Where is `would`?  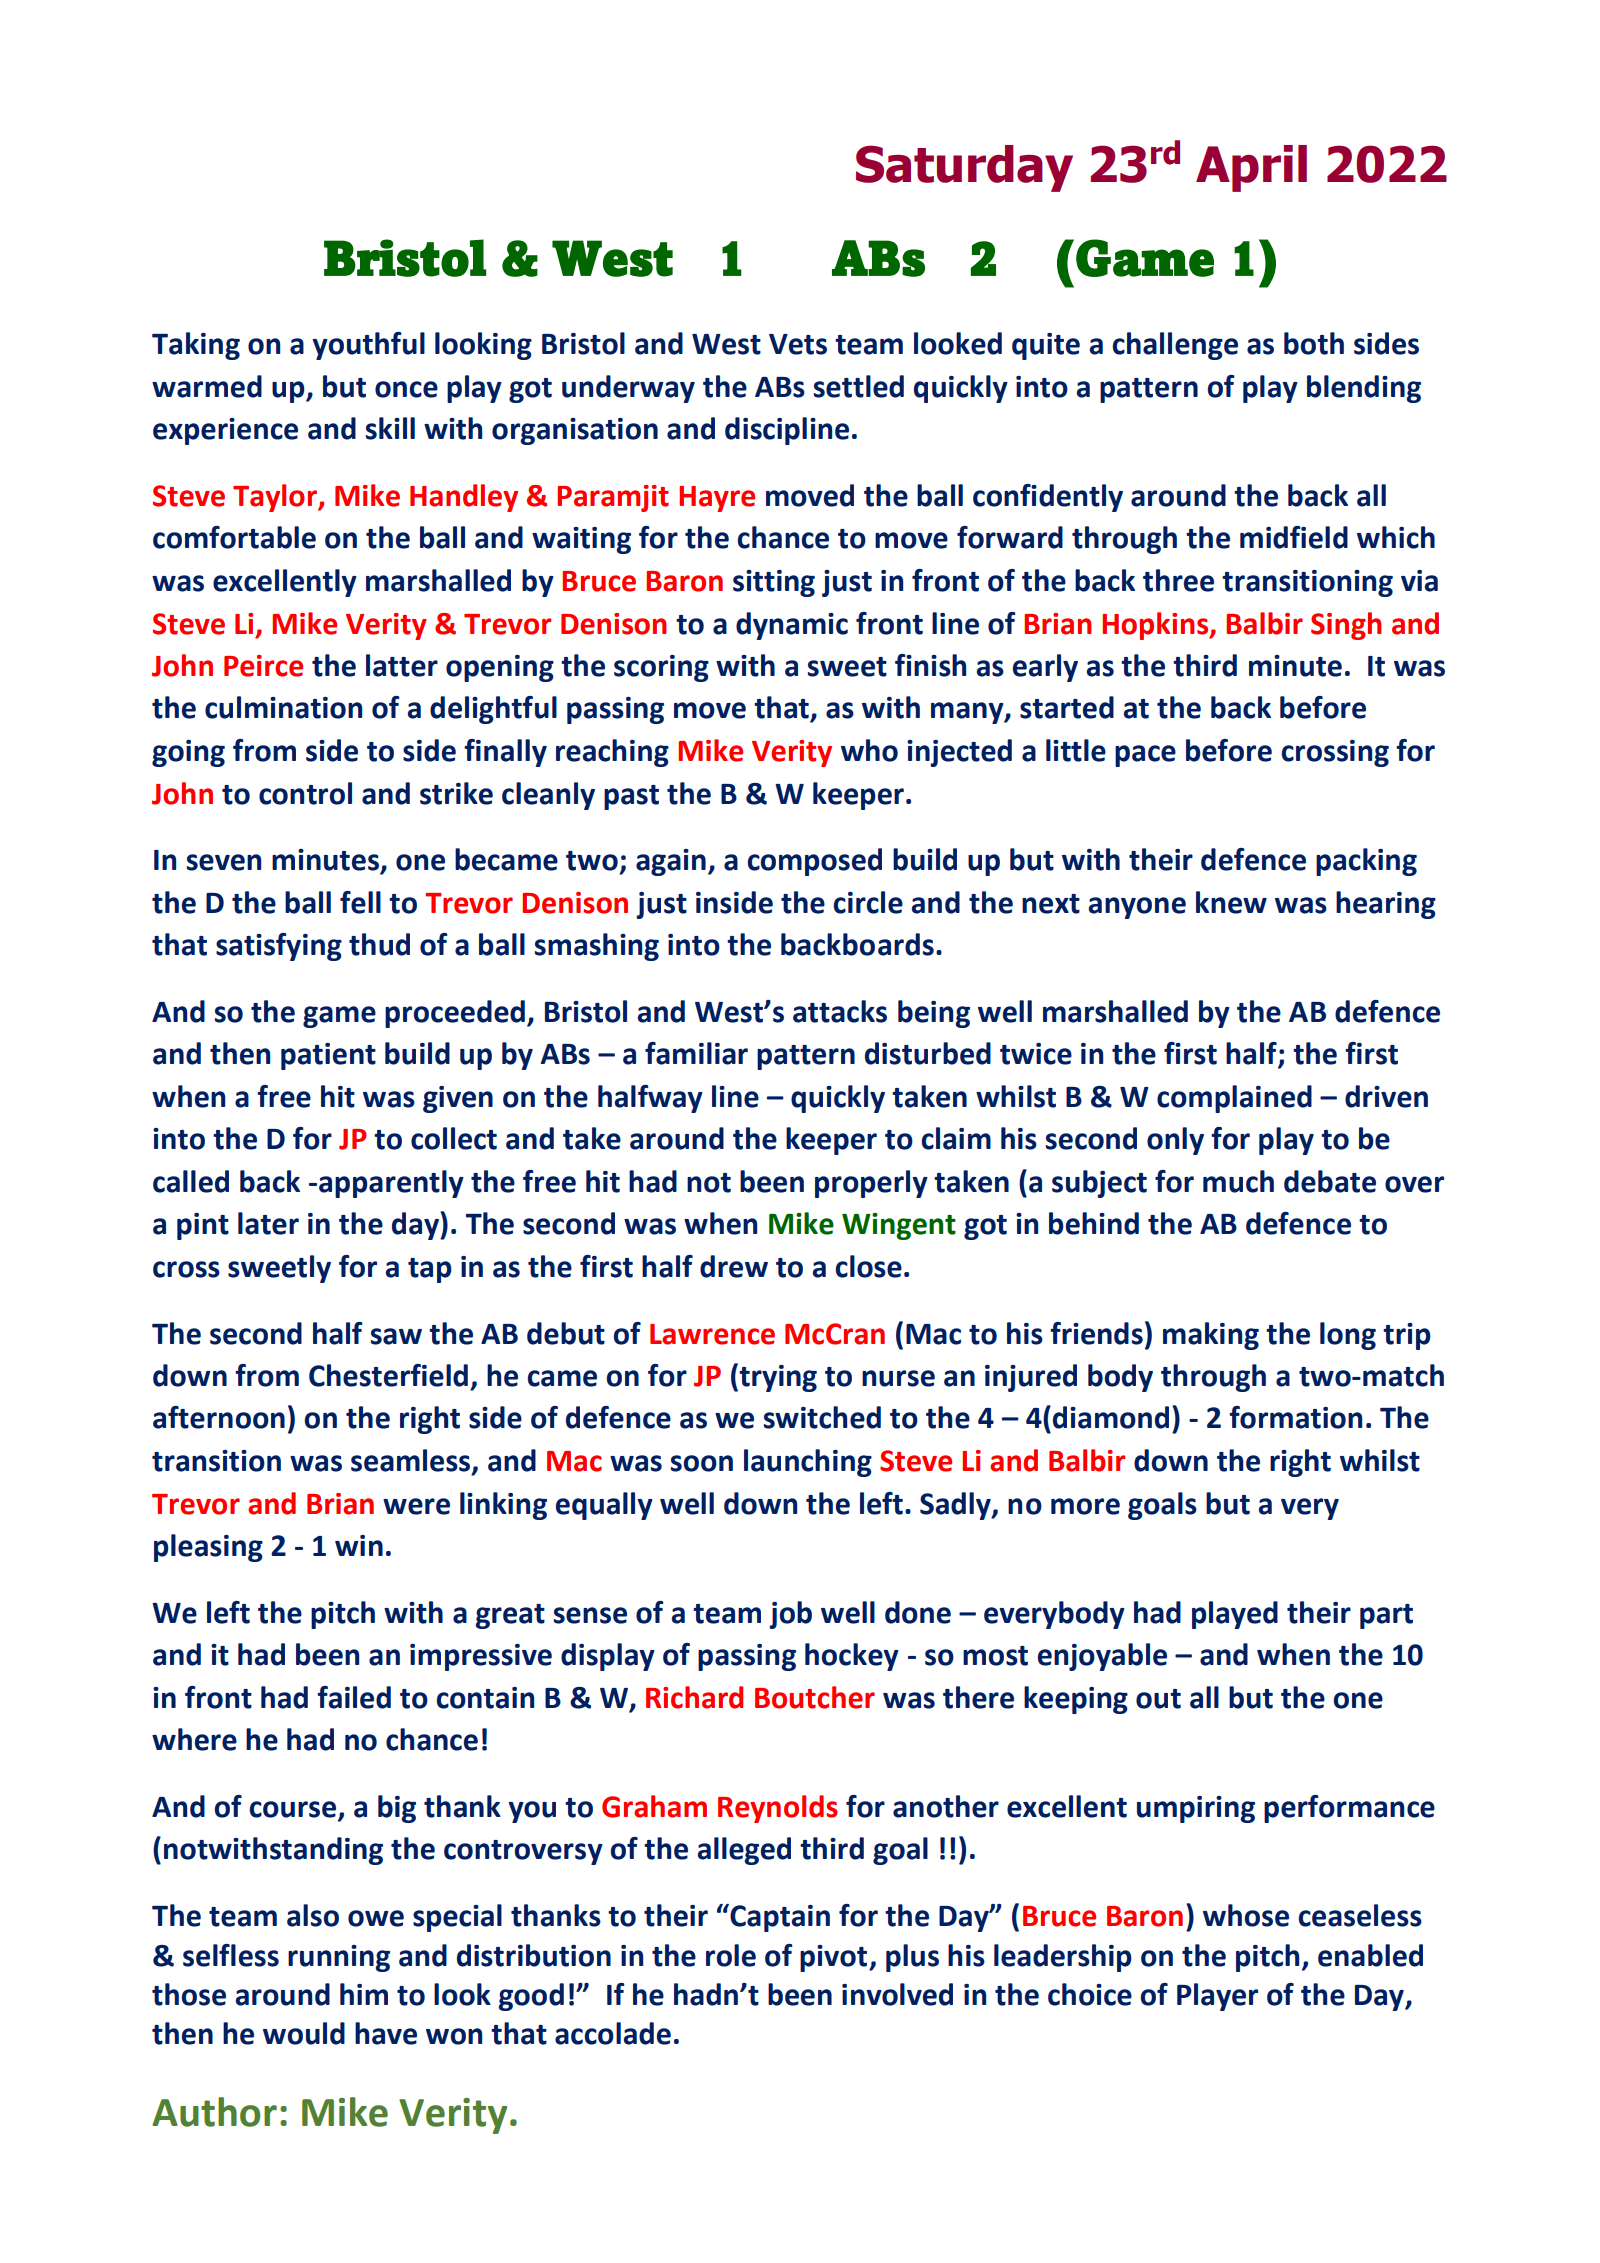 would is located at coordinates (304, 2033).
